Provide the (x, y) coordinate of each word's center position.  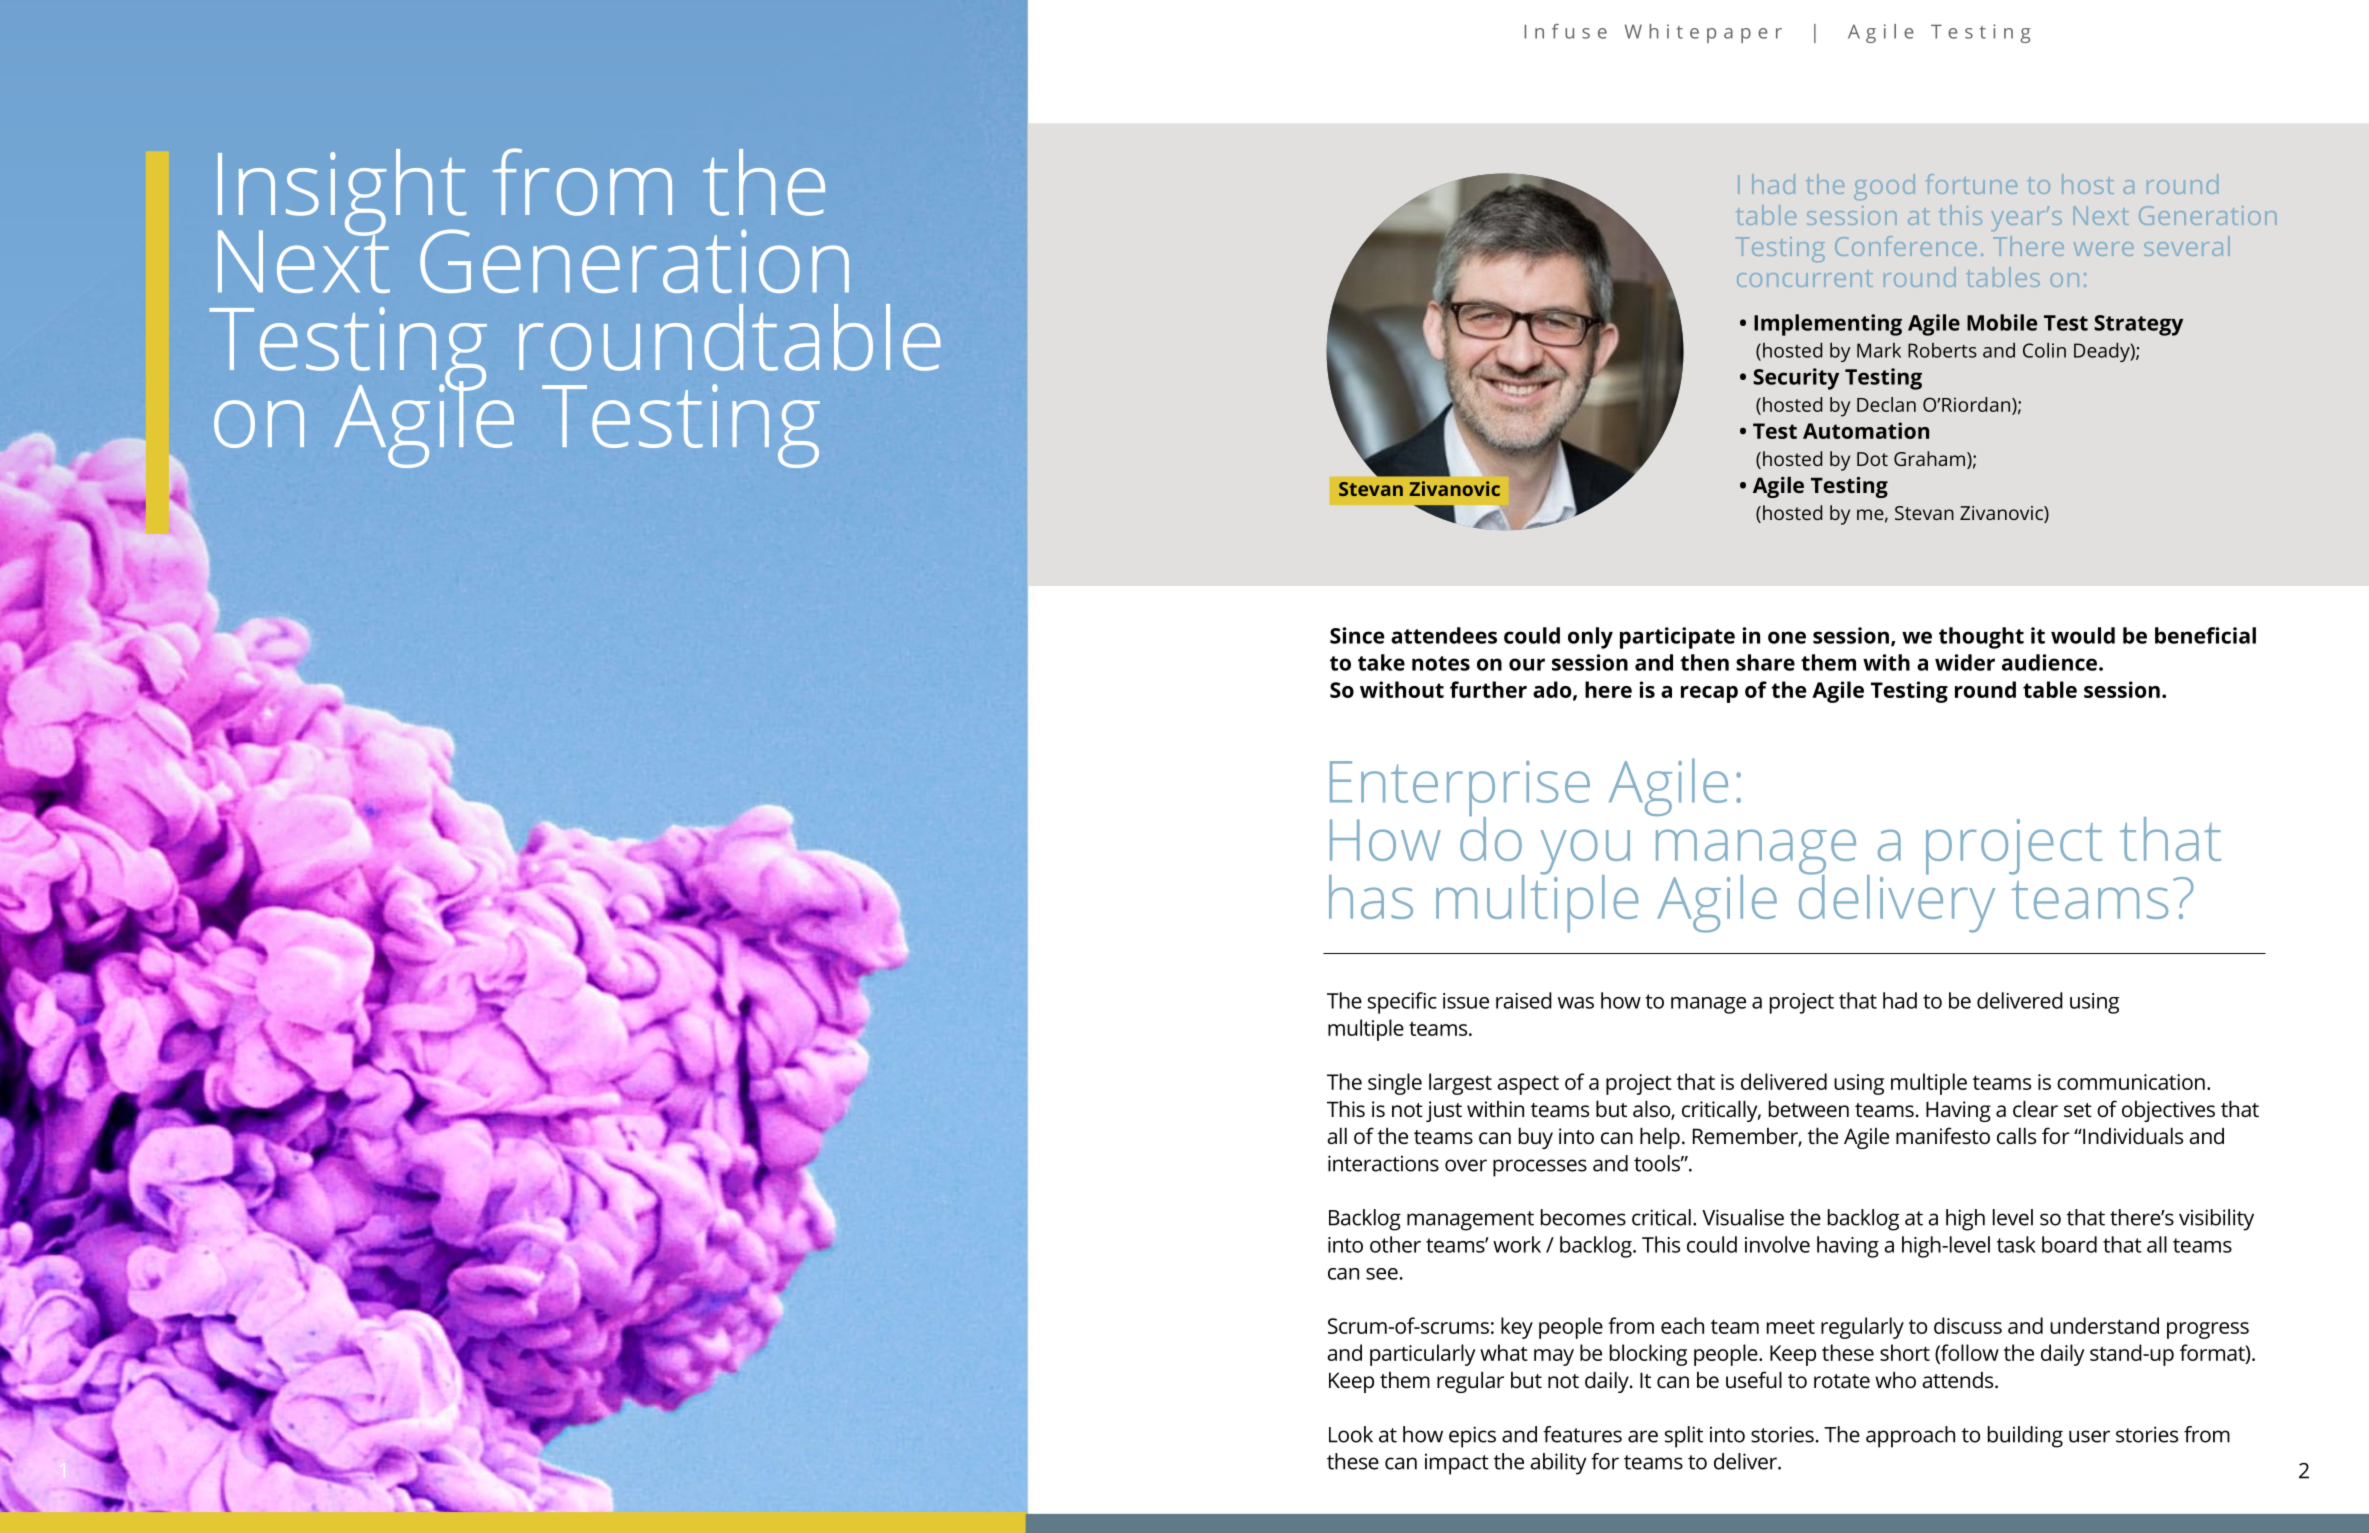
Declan (1886, 404)
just (1444, 1111)
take (1381, 662)
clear (2035, 1109)
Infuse (1565, 31)
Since (1357, 635)
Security (1796, 379)
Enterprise (1460, 790)
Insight (343, 193)
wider (1965, 662)
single (1395, 1084)
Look (1351, 1434)
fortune (1971, 184)
